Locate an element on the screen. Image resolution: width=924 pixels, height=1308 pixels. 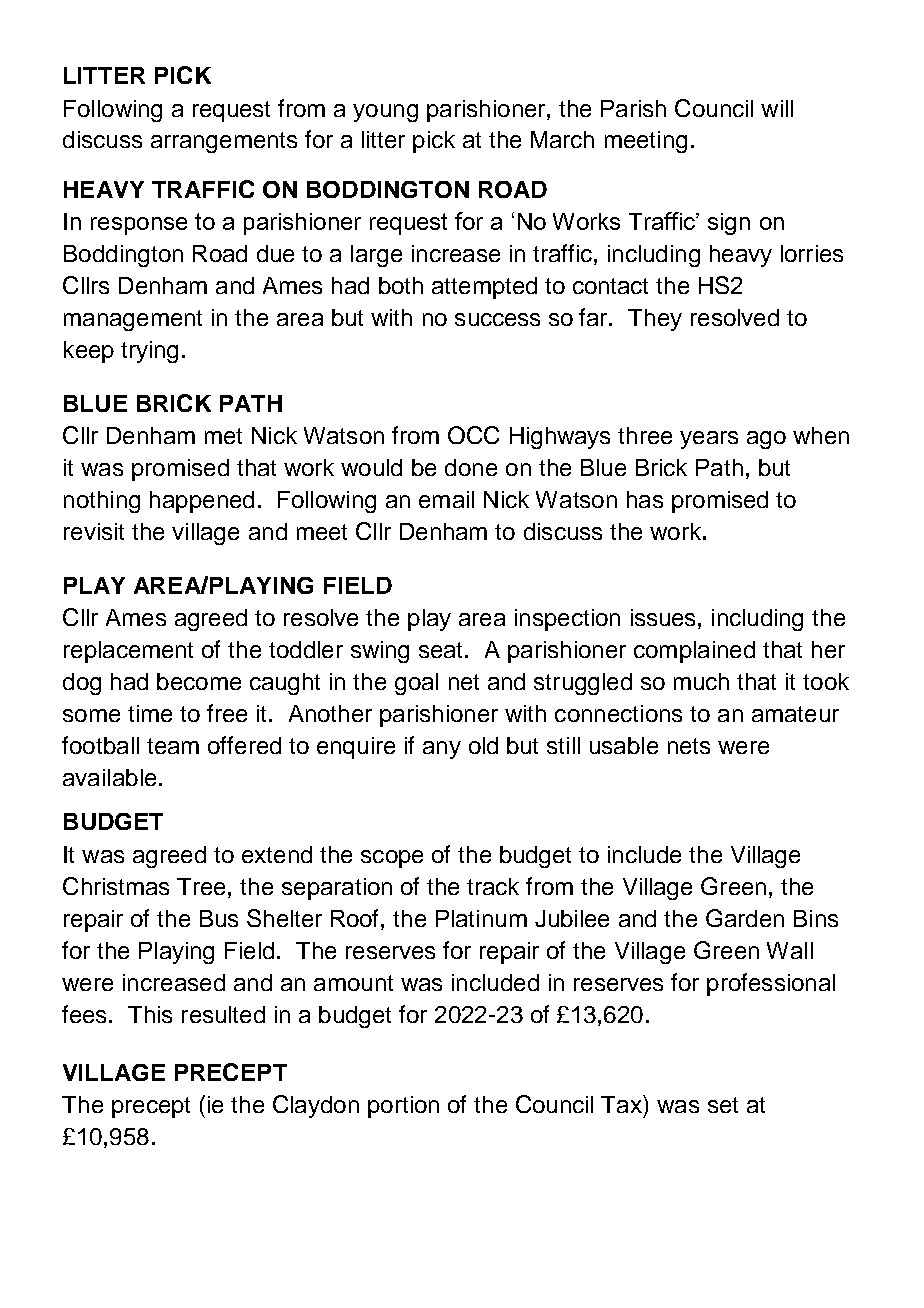
email is located at coordinates (446, 499).
